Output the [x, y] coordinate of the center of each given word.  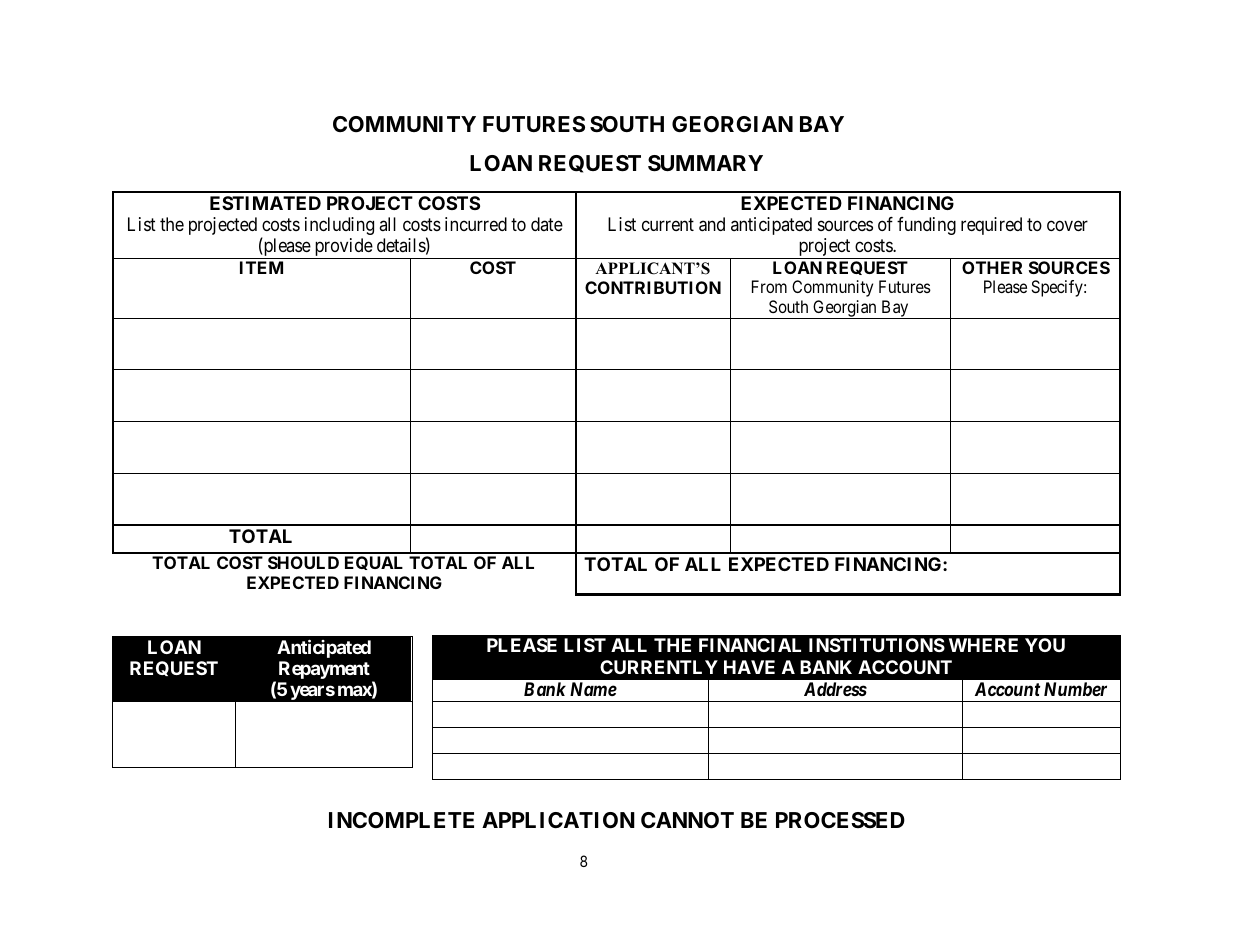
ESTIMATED [265, 203]
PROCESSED [840, 820]
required [991, 226]
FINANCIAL [750, 645]
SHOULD [303, 562]
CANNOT [687, 820]
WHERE [983, 645]
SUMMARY [705, 163]
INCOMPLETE [401, 820]
